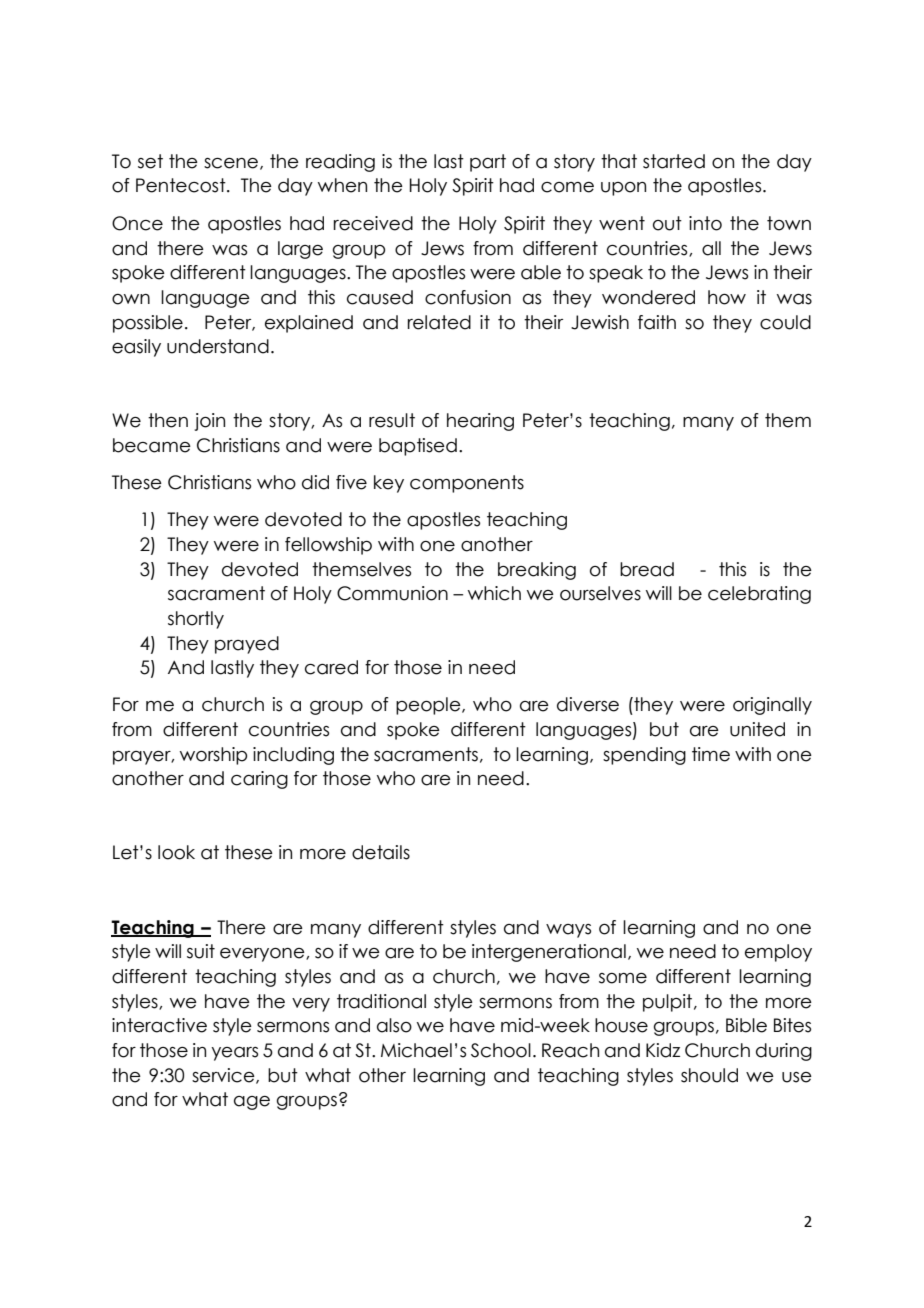 This screenshot has width=924, height=1308. I want to click on celebrating, so click(759, 595).
